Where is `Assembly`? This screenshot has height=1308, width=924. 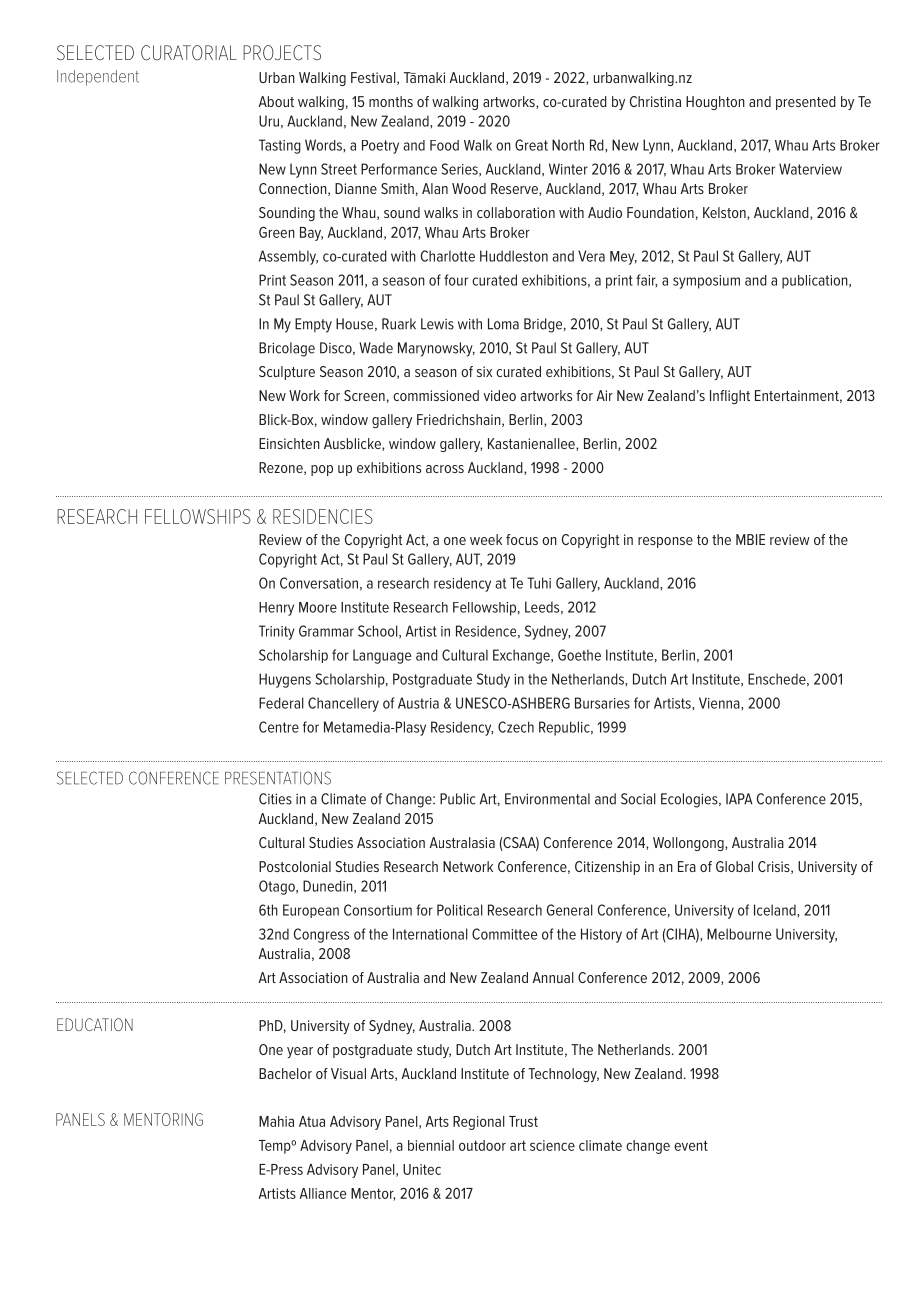 Assembly is located at coordinates (288, 257).
